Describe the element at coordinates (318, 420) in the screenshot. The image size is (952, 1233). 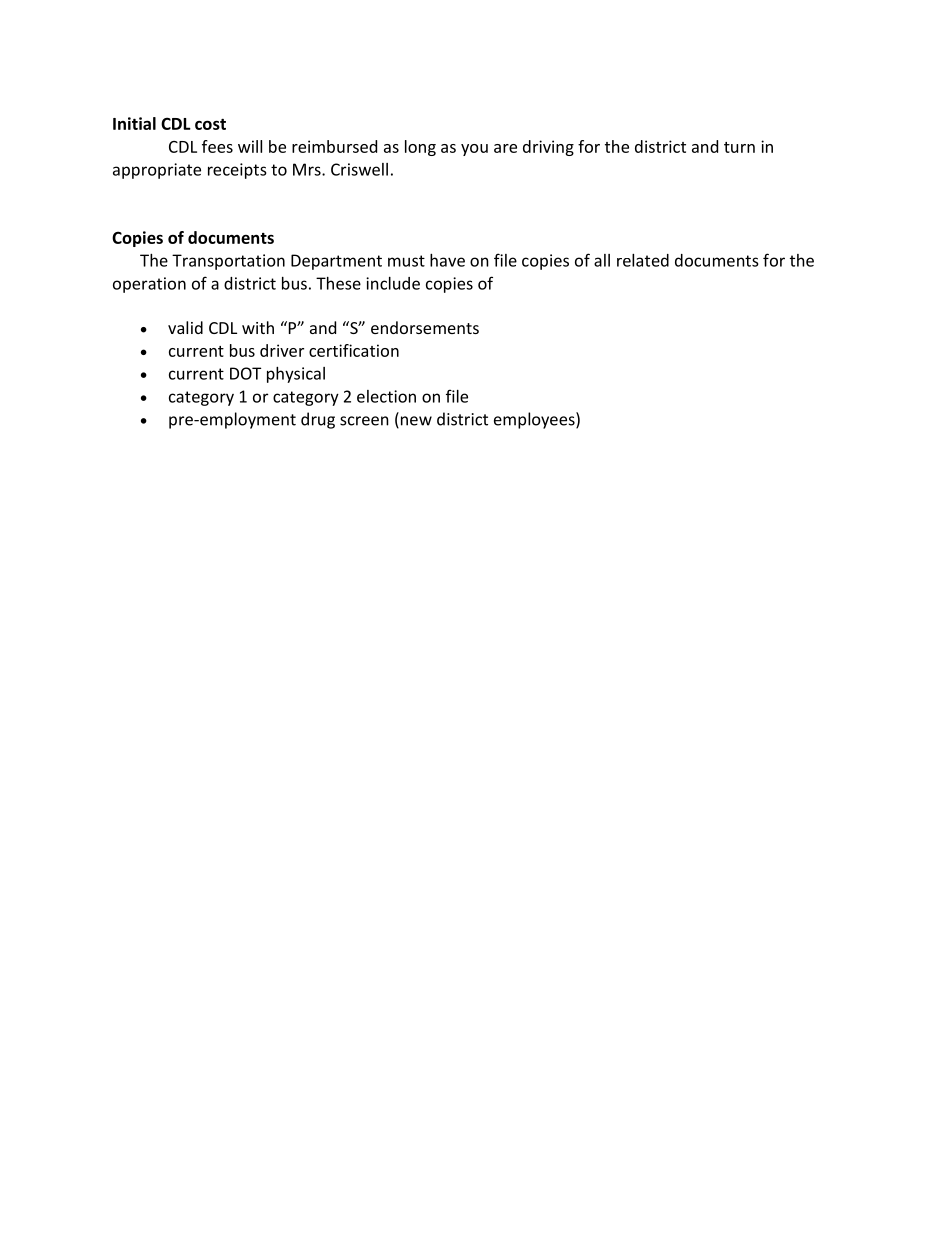
I see `drug` at that location.
